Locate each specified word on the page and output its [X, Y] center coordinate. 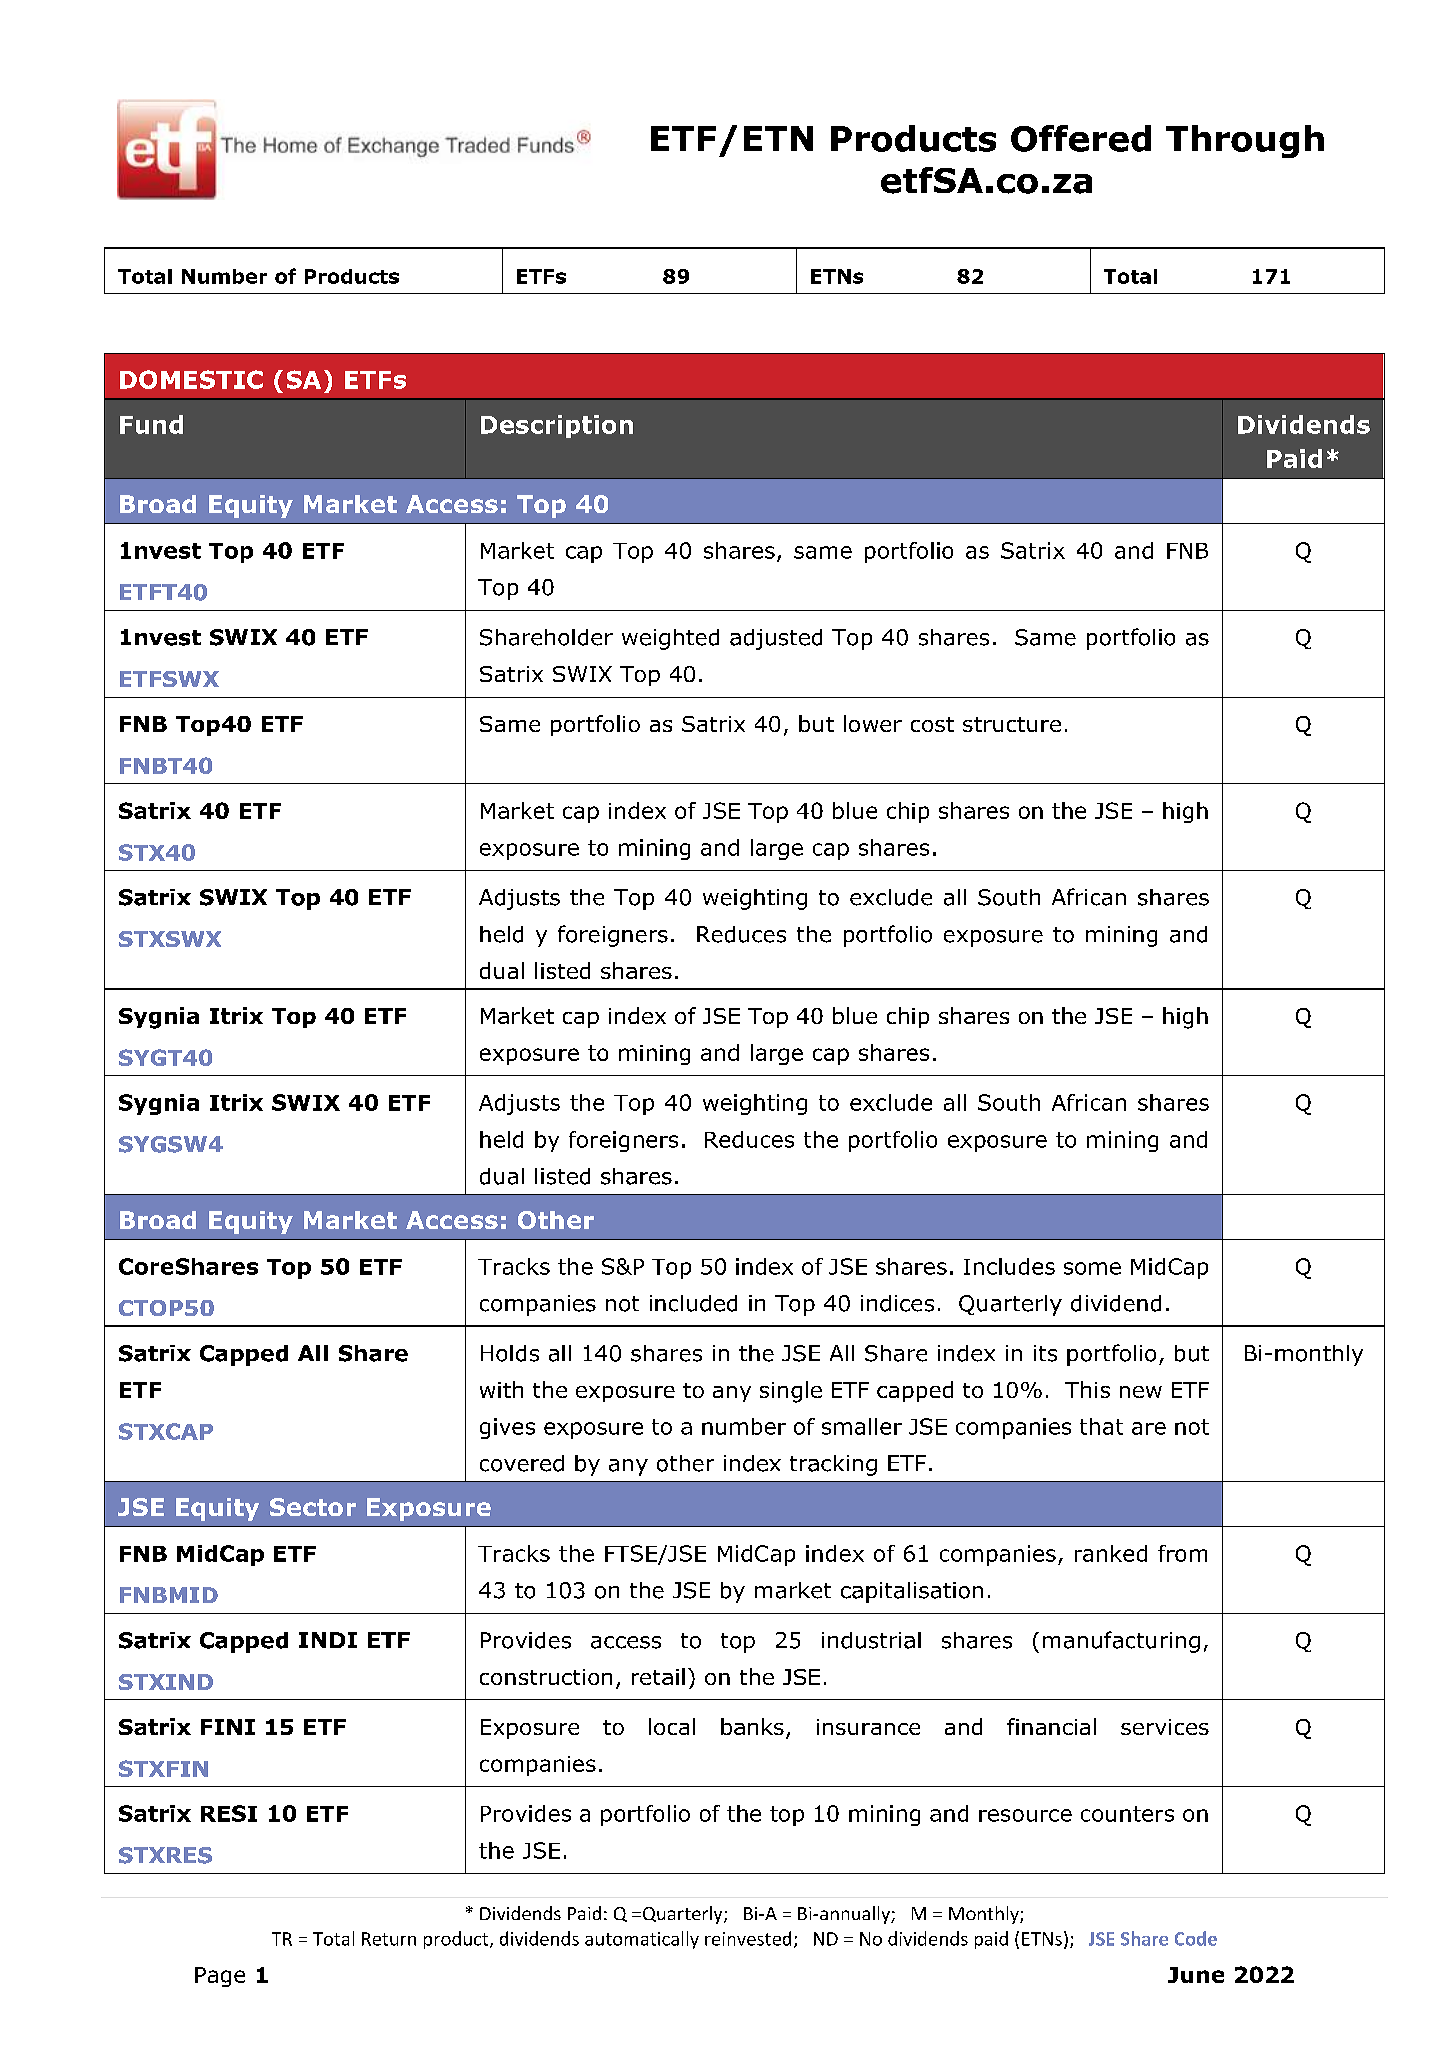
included [693, 1303]
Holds [510, 1353]
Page [220, 1977]
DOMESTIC [191, 379]
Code [1196, 1938]
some [1092, 1268]
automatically [642, 1940]
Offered [1081, 138]
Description [557, 426]
